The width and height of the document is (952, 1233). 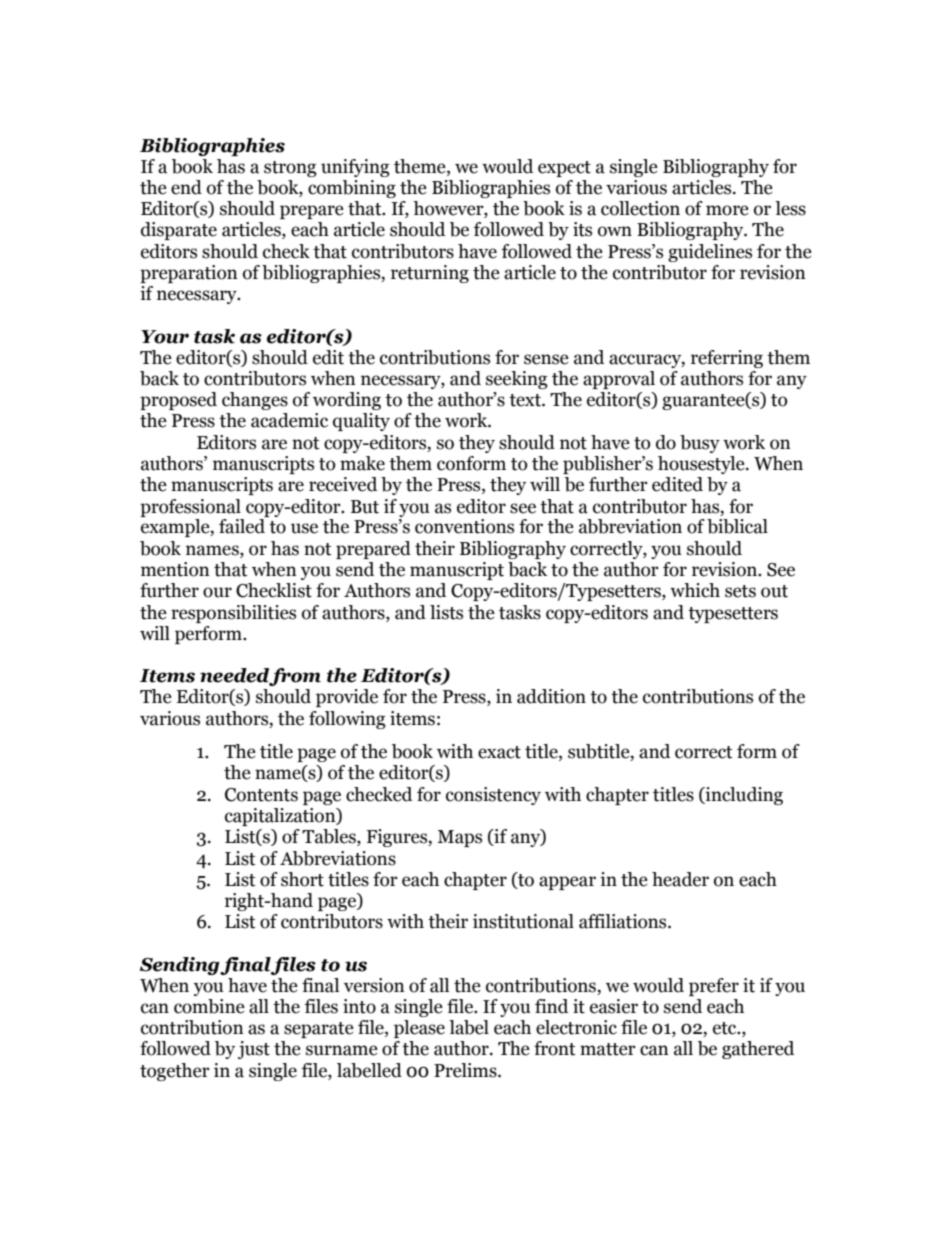 What do you see at coordinates (551, 696) in the document?
I see `addition` at bounding box center [551, 696].
